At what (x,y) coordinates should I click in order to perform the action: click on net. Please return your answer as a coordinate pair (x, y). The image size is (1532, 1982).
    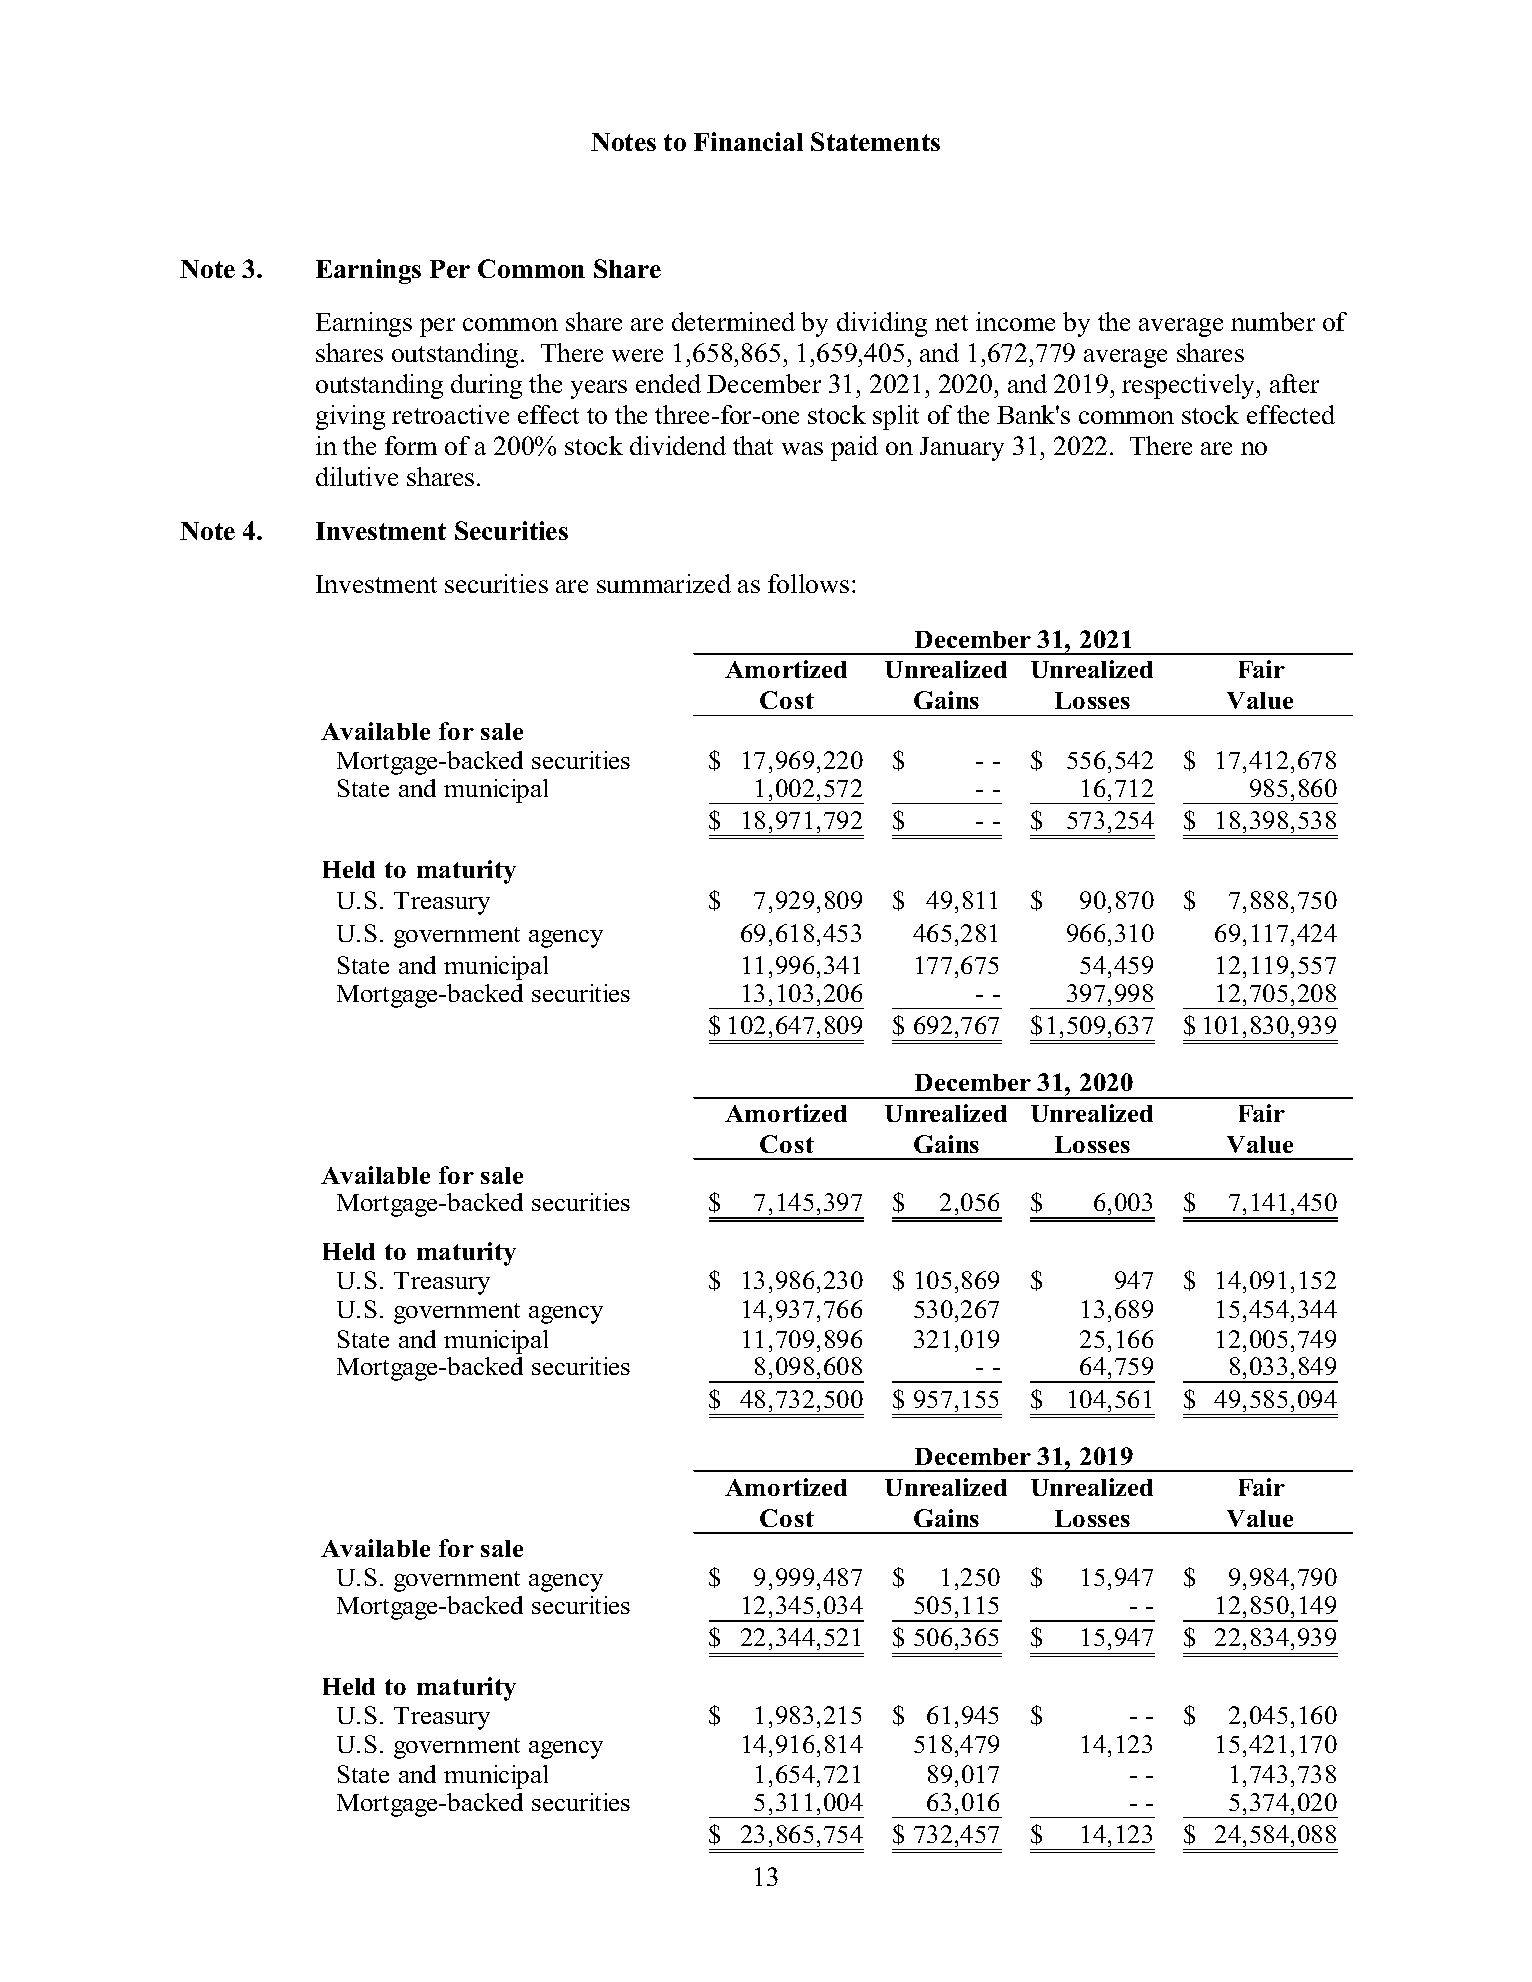
    Looking at the image, I should click on (951, 323).
